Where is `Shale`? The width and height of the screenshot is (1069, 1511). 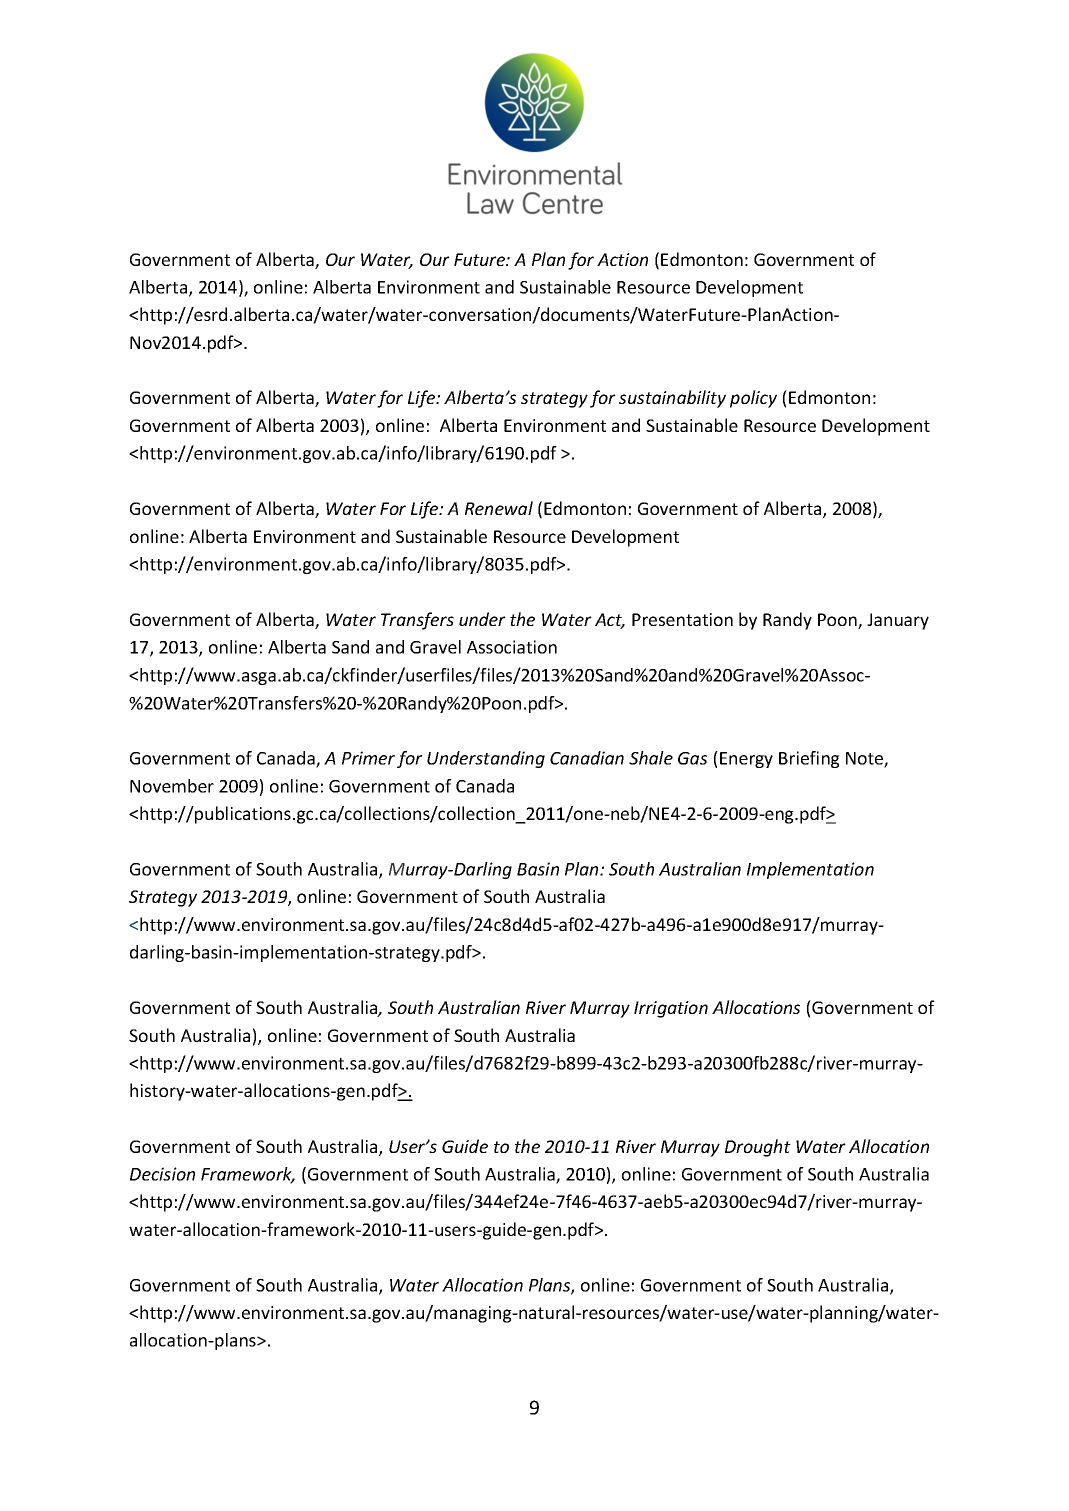 Shale is located at coordinates (651, 758).
